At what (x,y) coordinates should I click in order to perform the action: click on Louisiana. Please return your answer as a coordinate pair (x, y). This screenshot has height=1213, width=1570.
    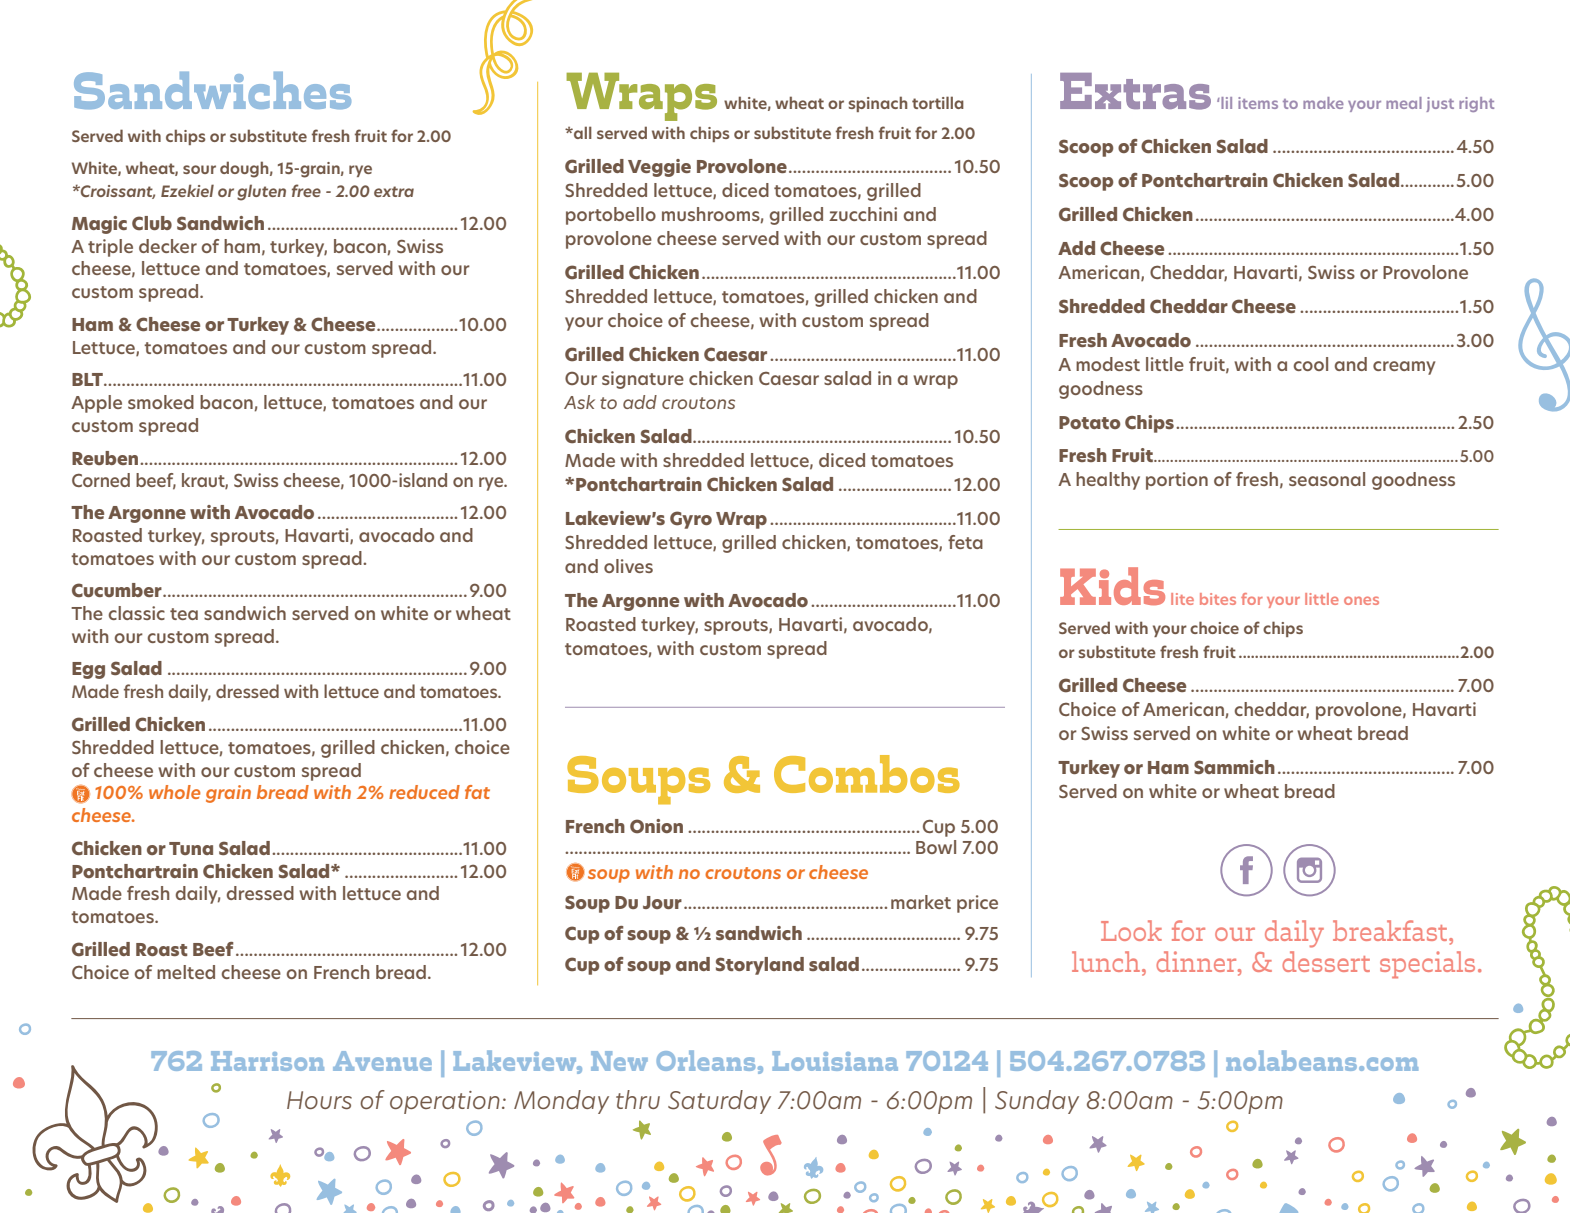
    Looking at the image, I should click on (835, 1061).
